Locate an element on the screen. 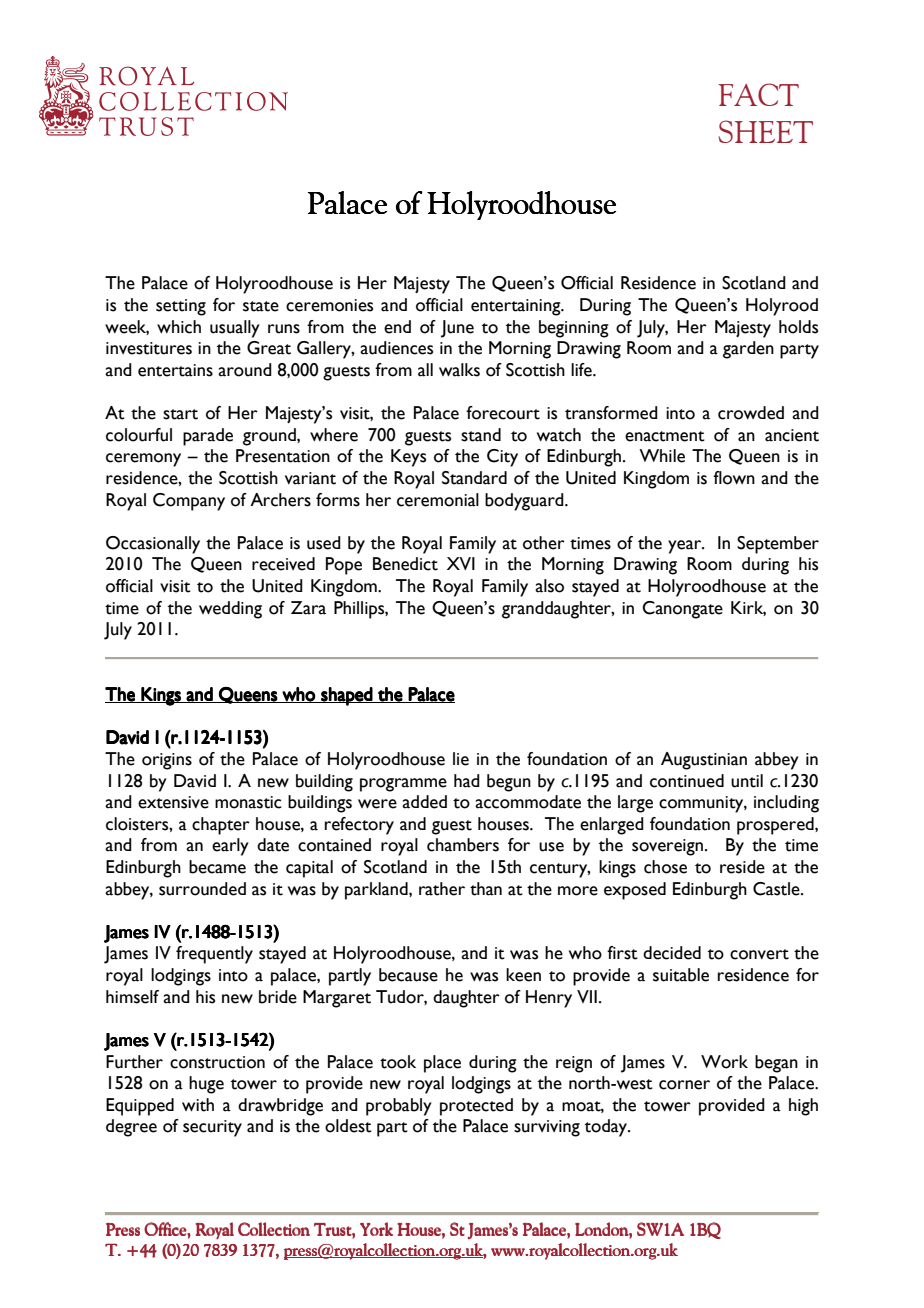 Image resolution: width=924 pixels, height=1308 pixels. huge is located at coordinates (206, 1085).
